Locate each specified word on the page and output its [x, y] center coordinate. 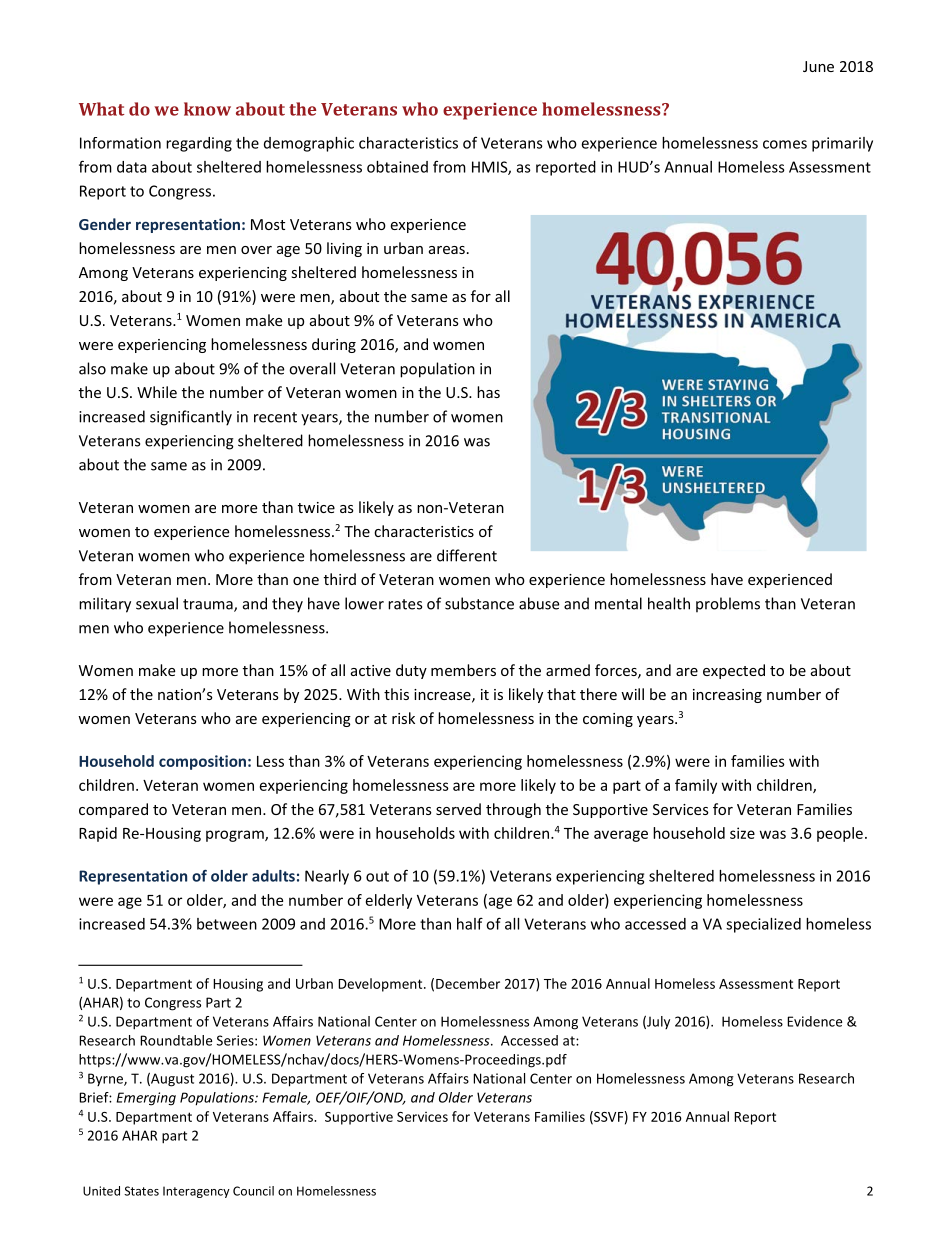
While [157, 392]
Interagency [196, 1192]
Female [286, 1098]
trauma [209, 605]
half [470, 923]
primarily [842, 144]
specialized [763, 925]
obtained [397, 167]
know [207, 109]
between [227, 924]
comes [785, 144]
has [488, 392]
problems [728, 605]
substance [479, 603]
